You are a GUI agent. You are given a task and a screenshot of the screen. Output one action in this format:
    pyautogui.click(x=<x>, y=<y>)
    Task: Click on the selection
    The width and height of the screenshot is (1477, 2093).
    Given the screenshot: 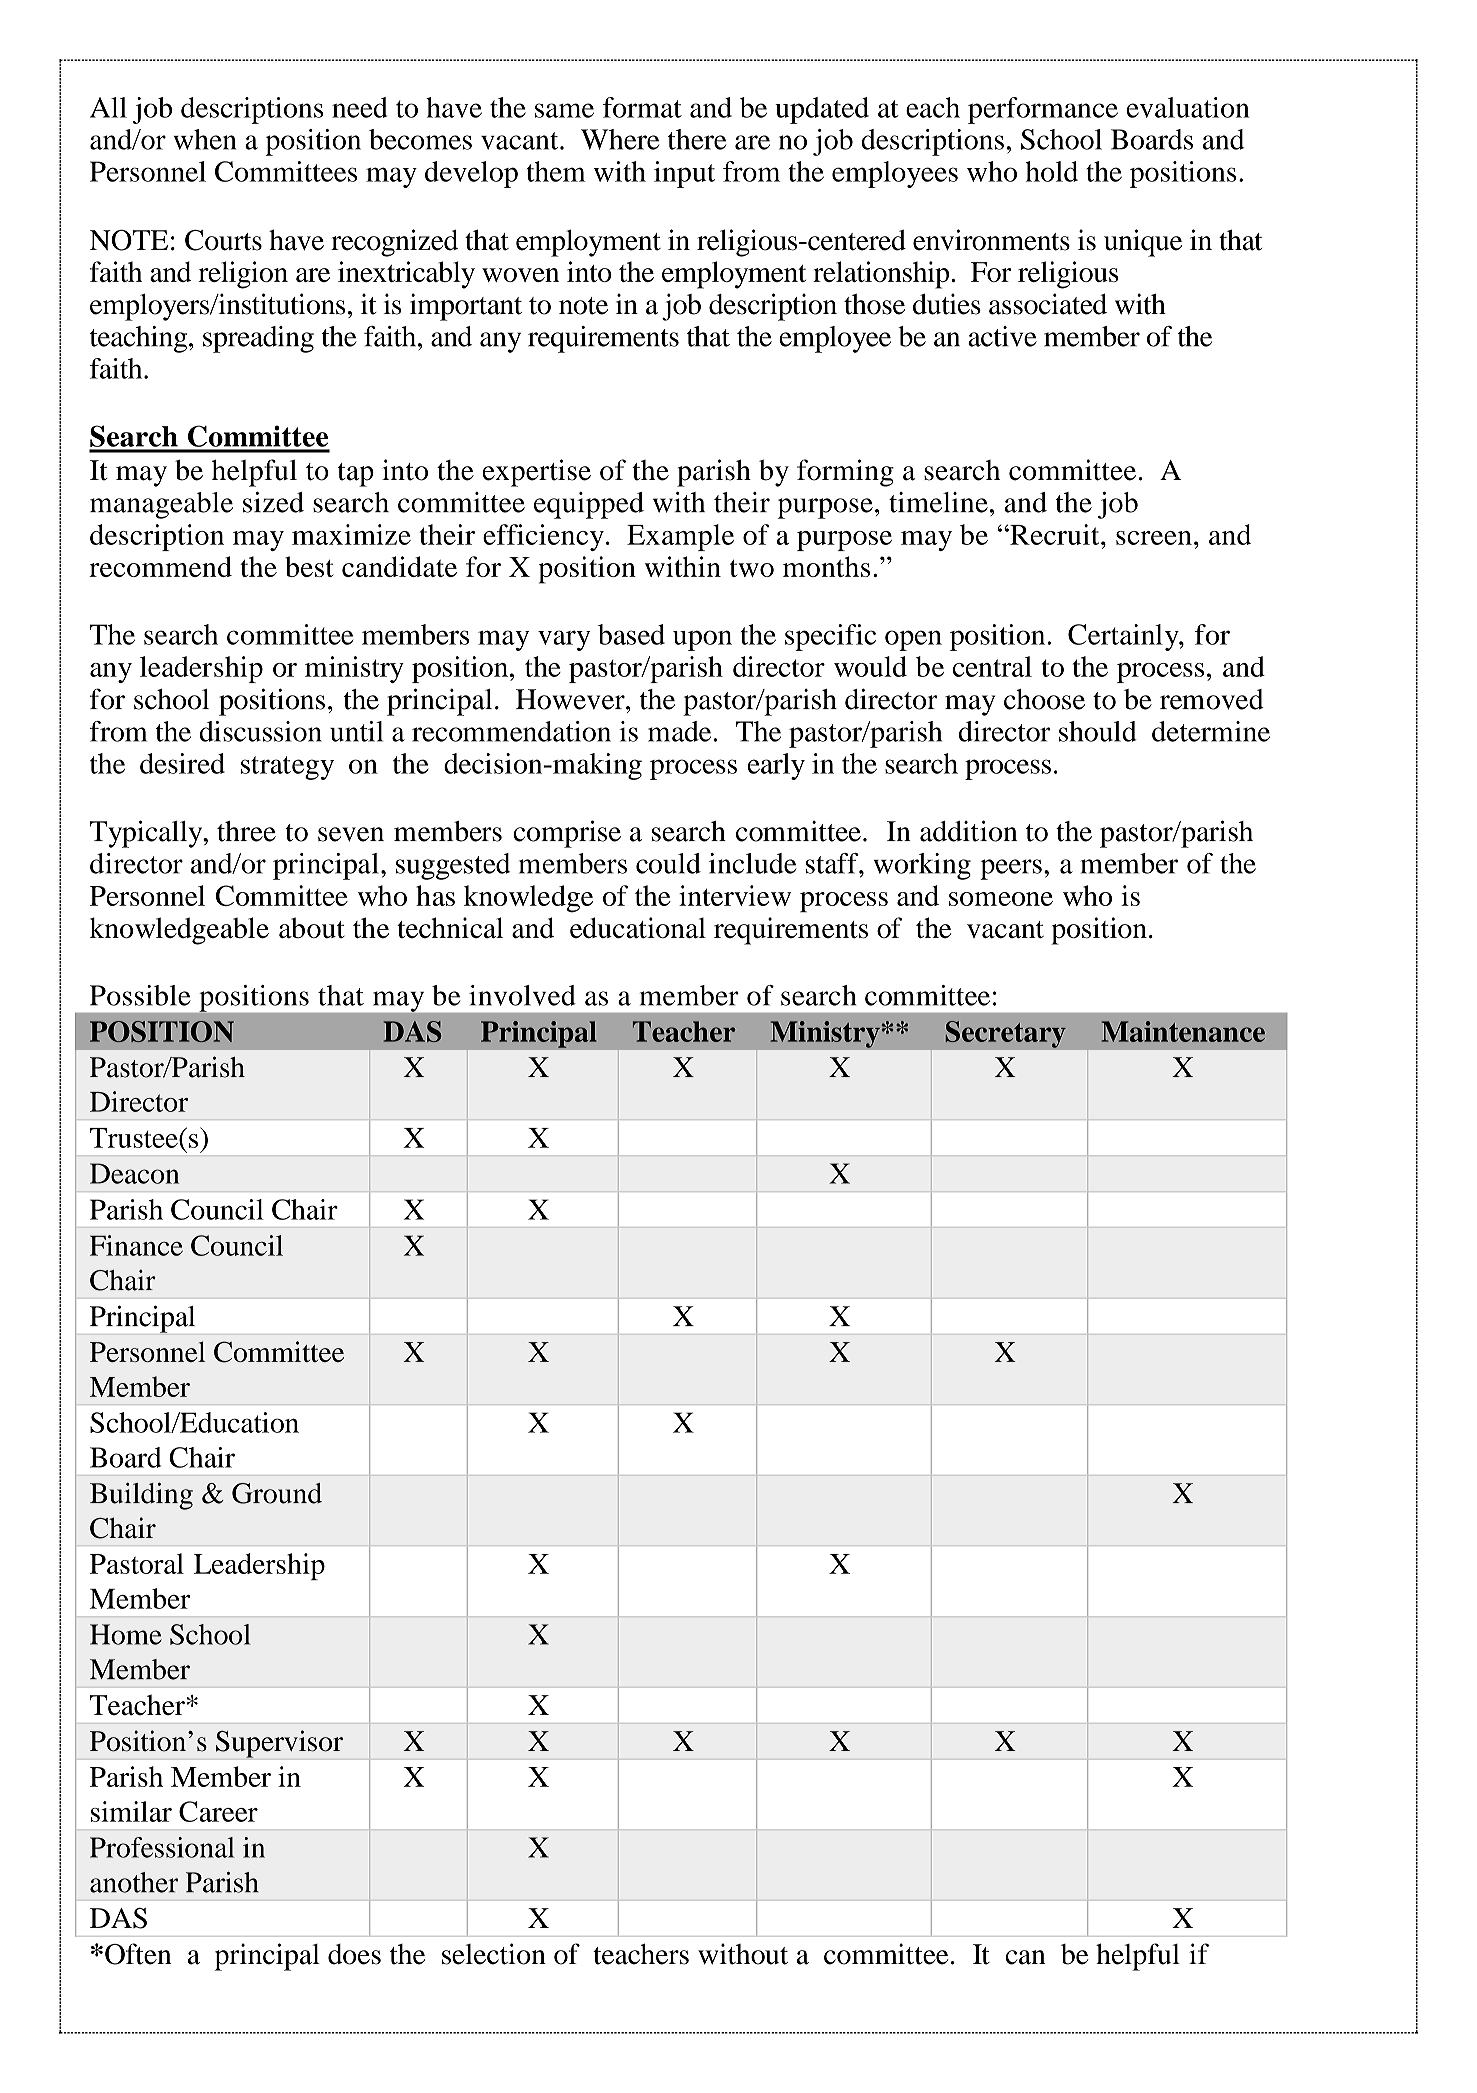 What is the action you would take?
    pyautogui.click(x=494, y=1954)
